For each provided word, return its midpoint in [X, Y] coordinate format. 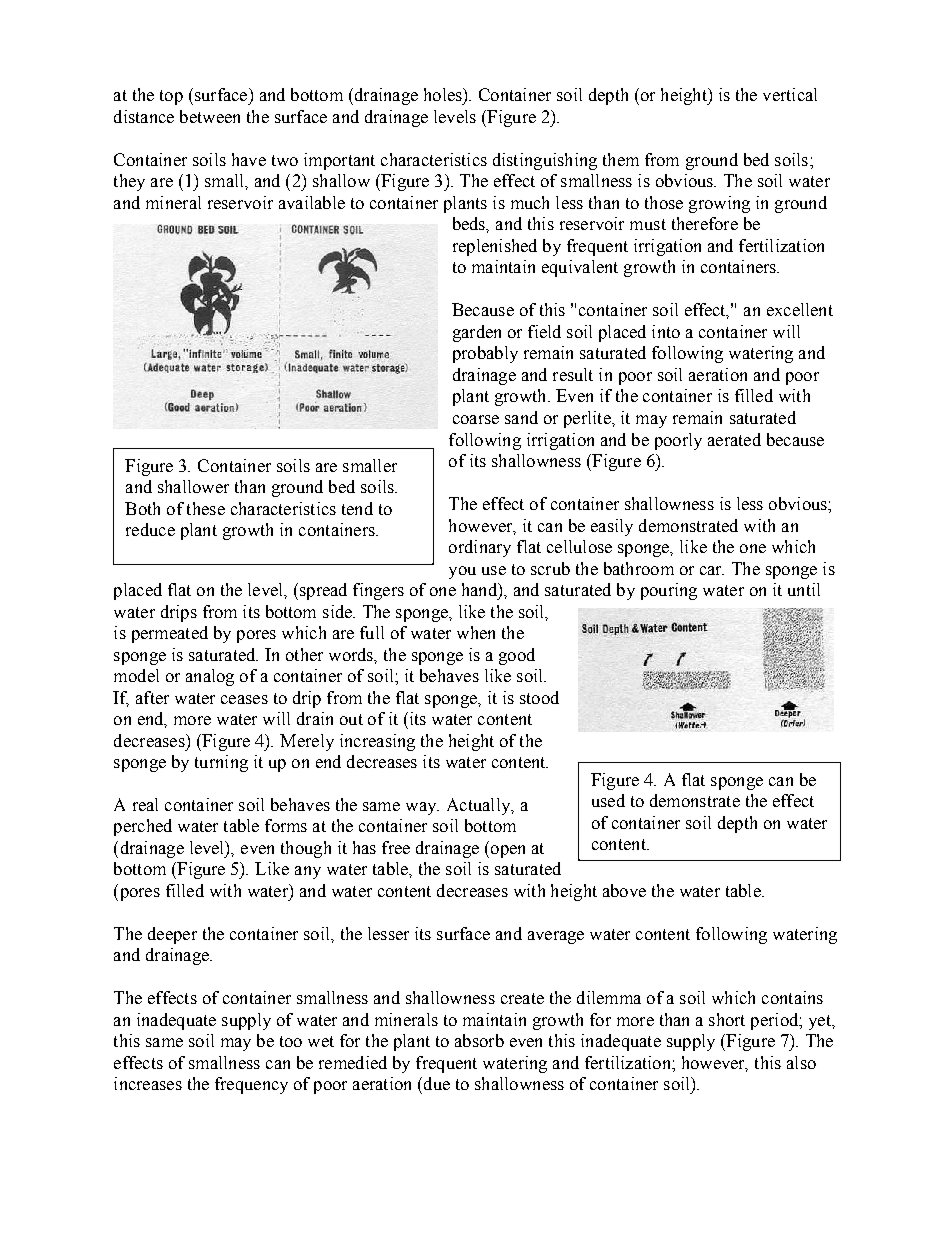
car [712, 570]
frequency [251, 1085]
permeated [170, 634]
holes [444, 94]
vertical [790, 94]
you [462, 572]
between [210, 116]
